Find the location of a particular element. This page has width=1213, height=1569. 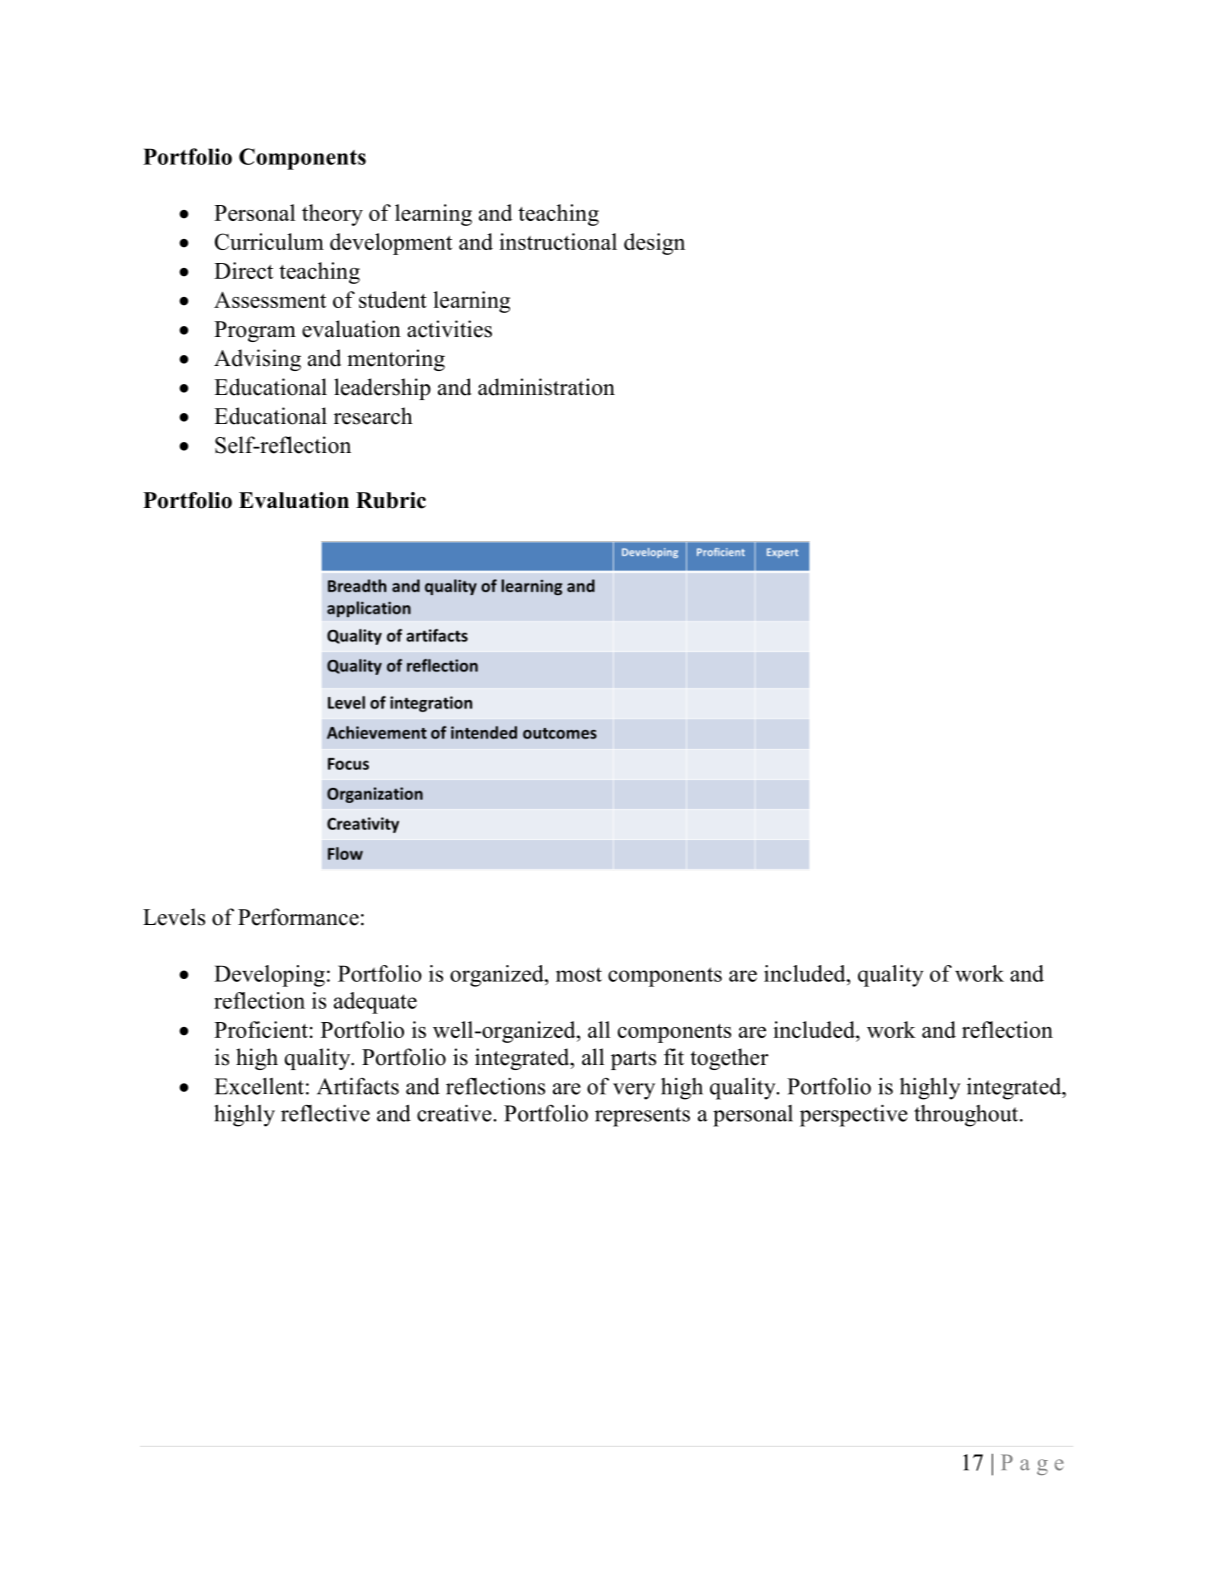

instructional is located at coordinates (558, 241).
